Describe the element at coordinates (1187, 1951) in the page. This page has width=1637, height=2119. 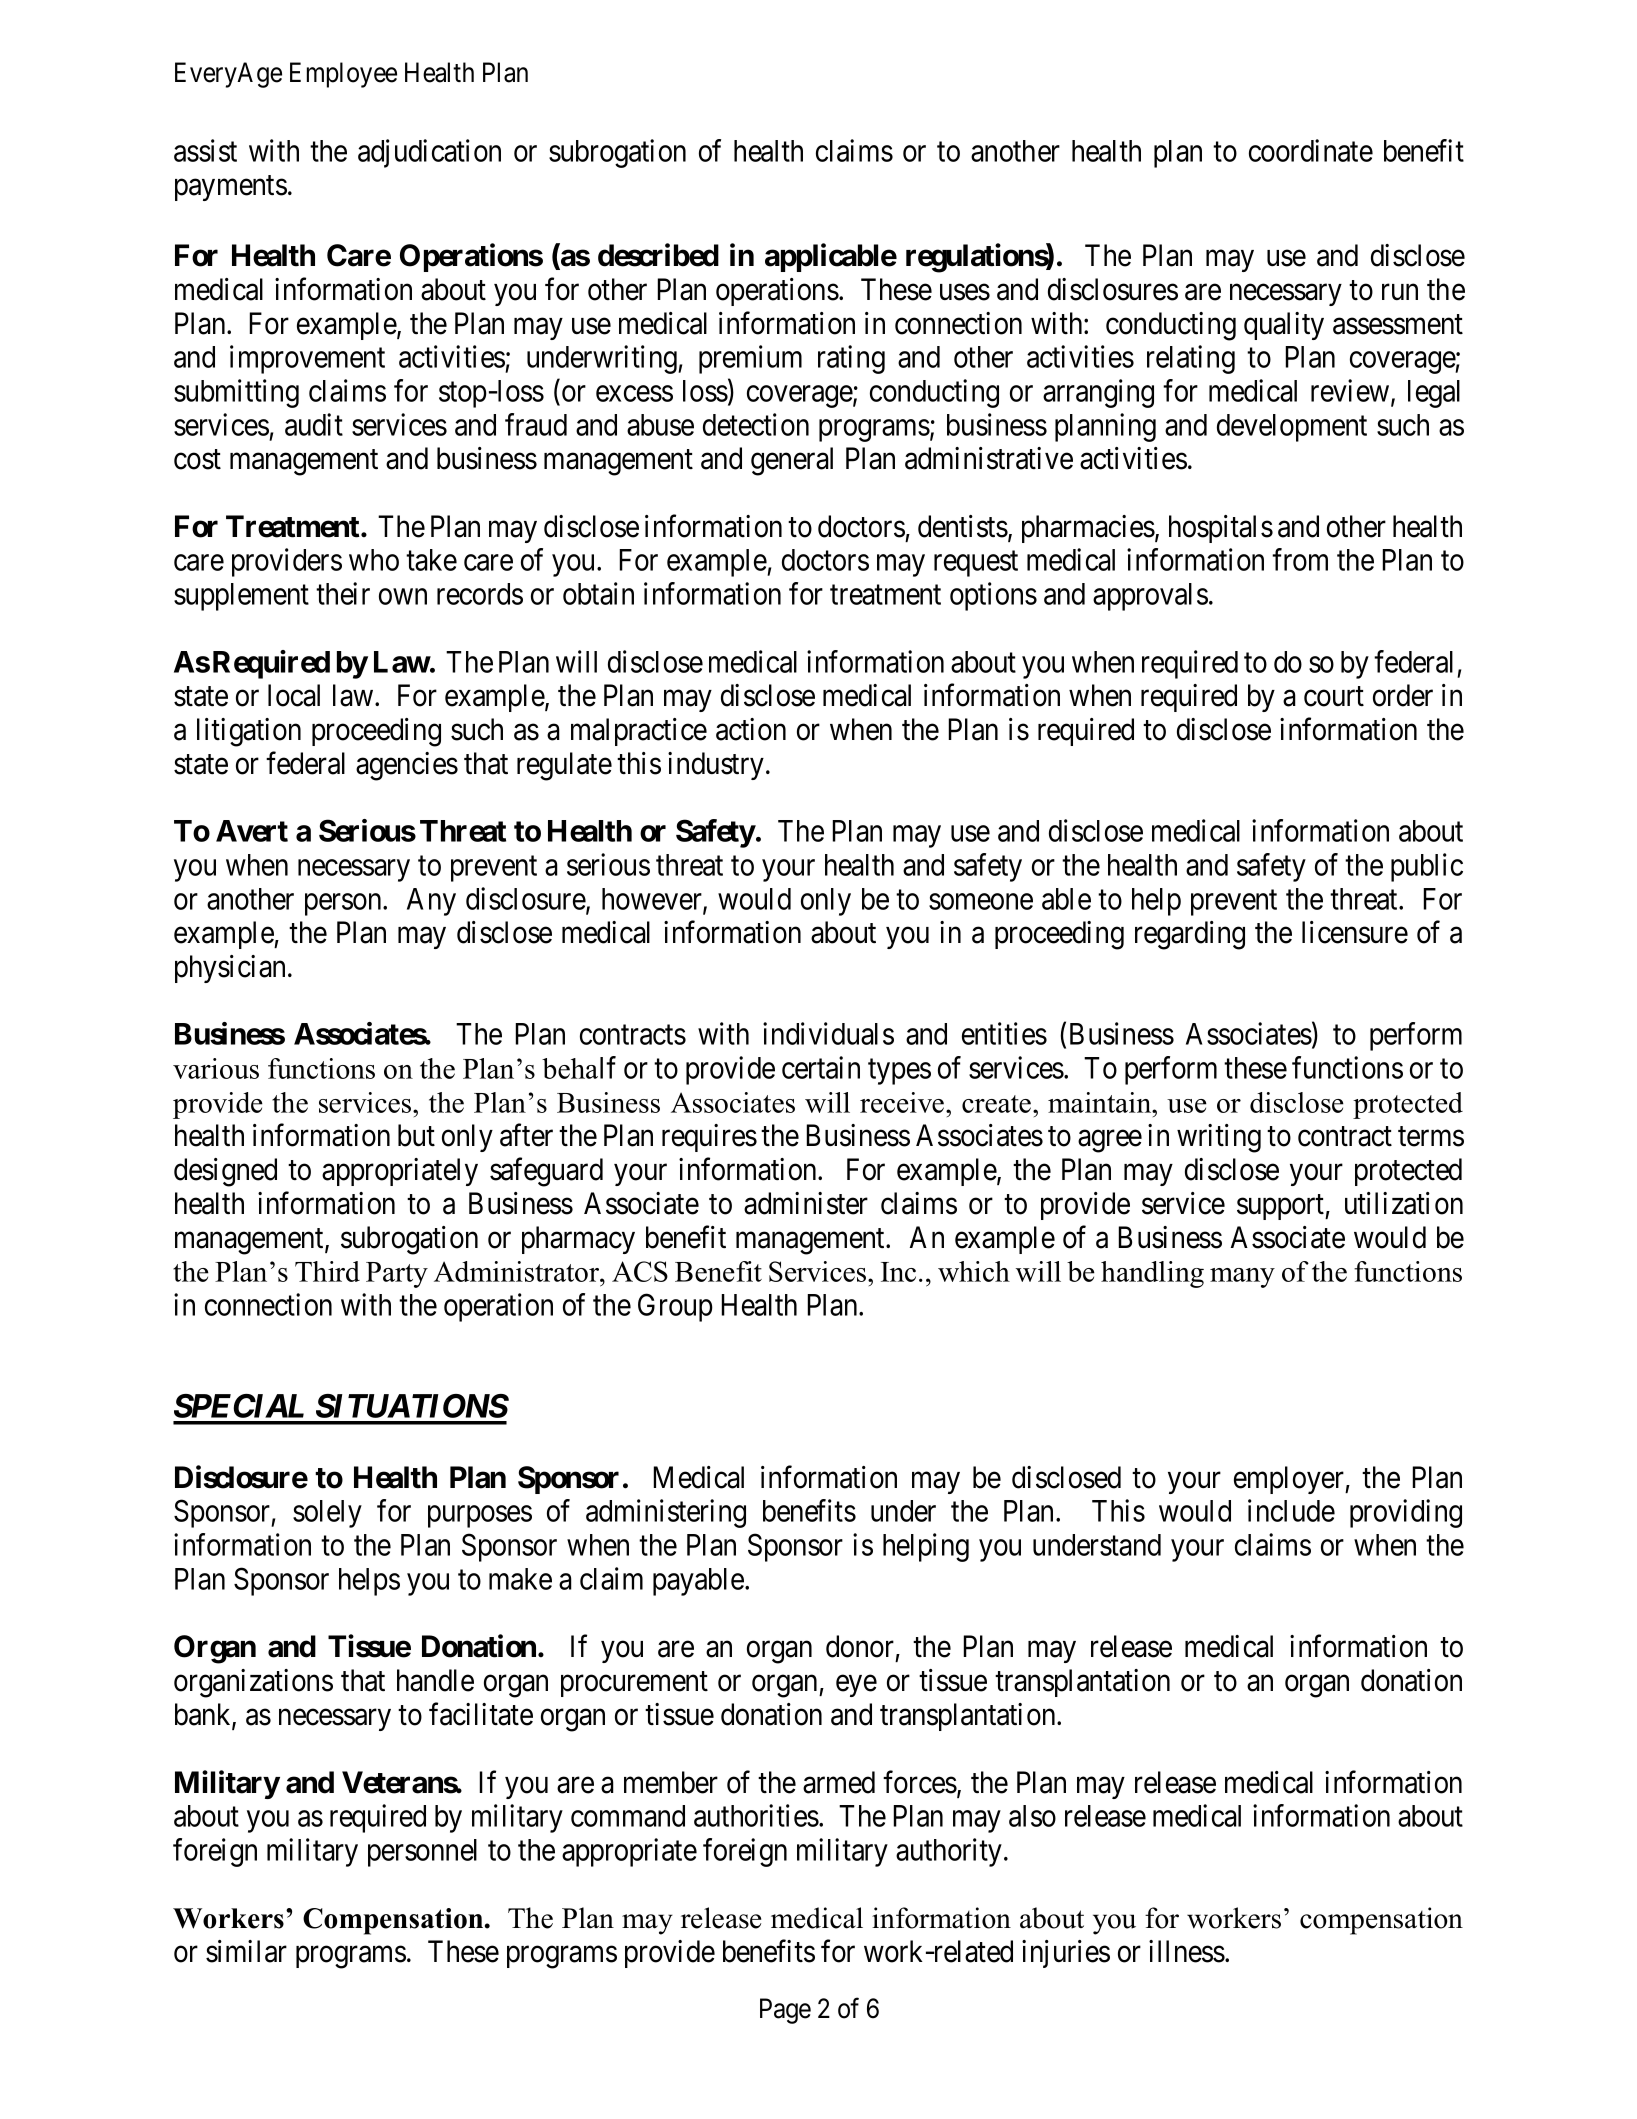
I see `illness` at that location.
